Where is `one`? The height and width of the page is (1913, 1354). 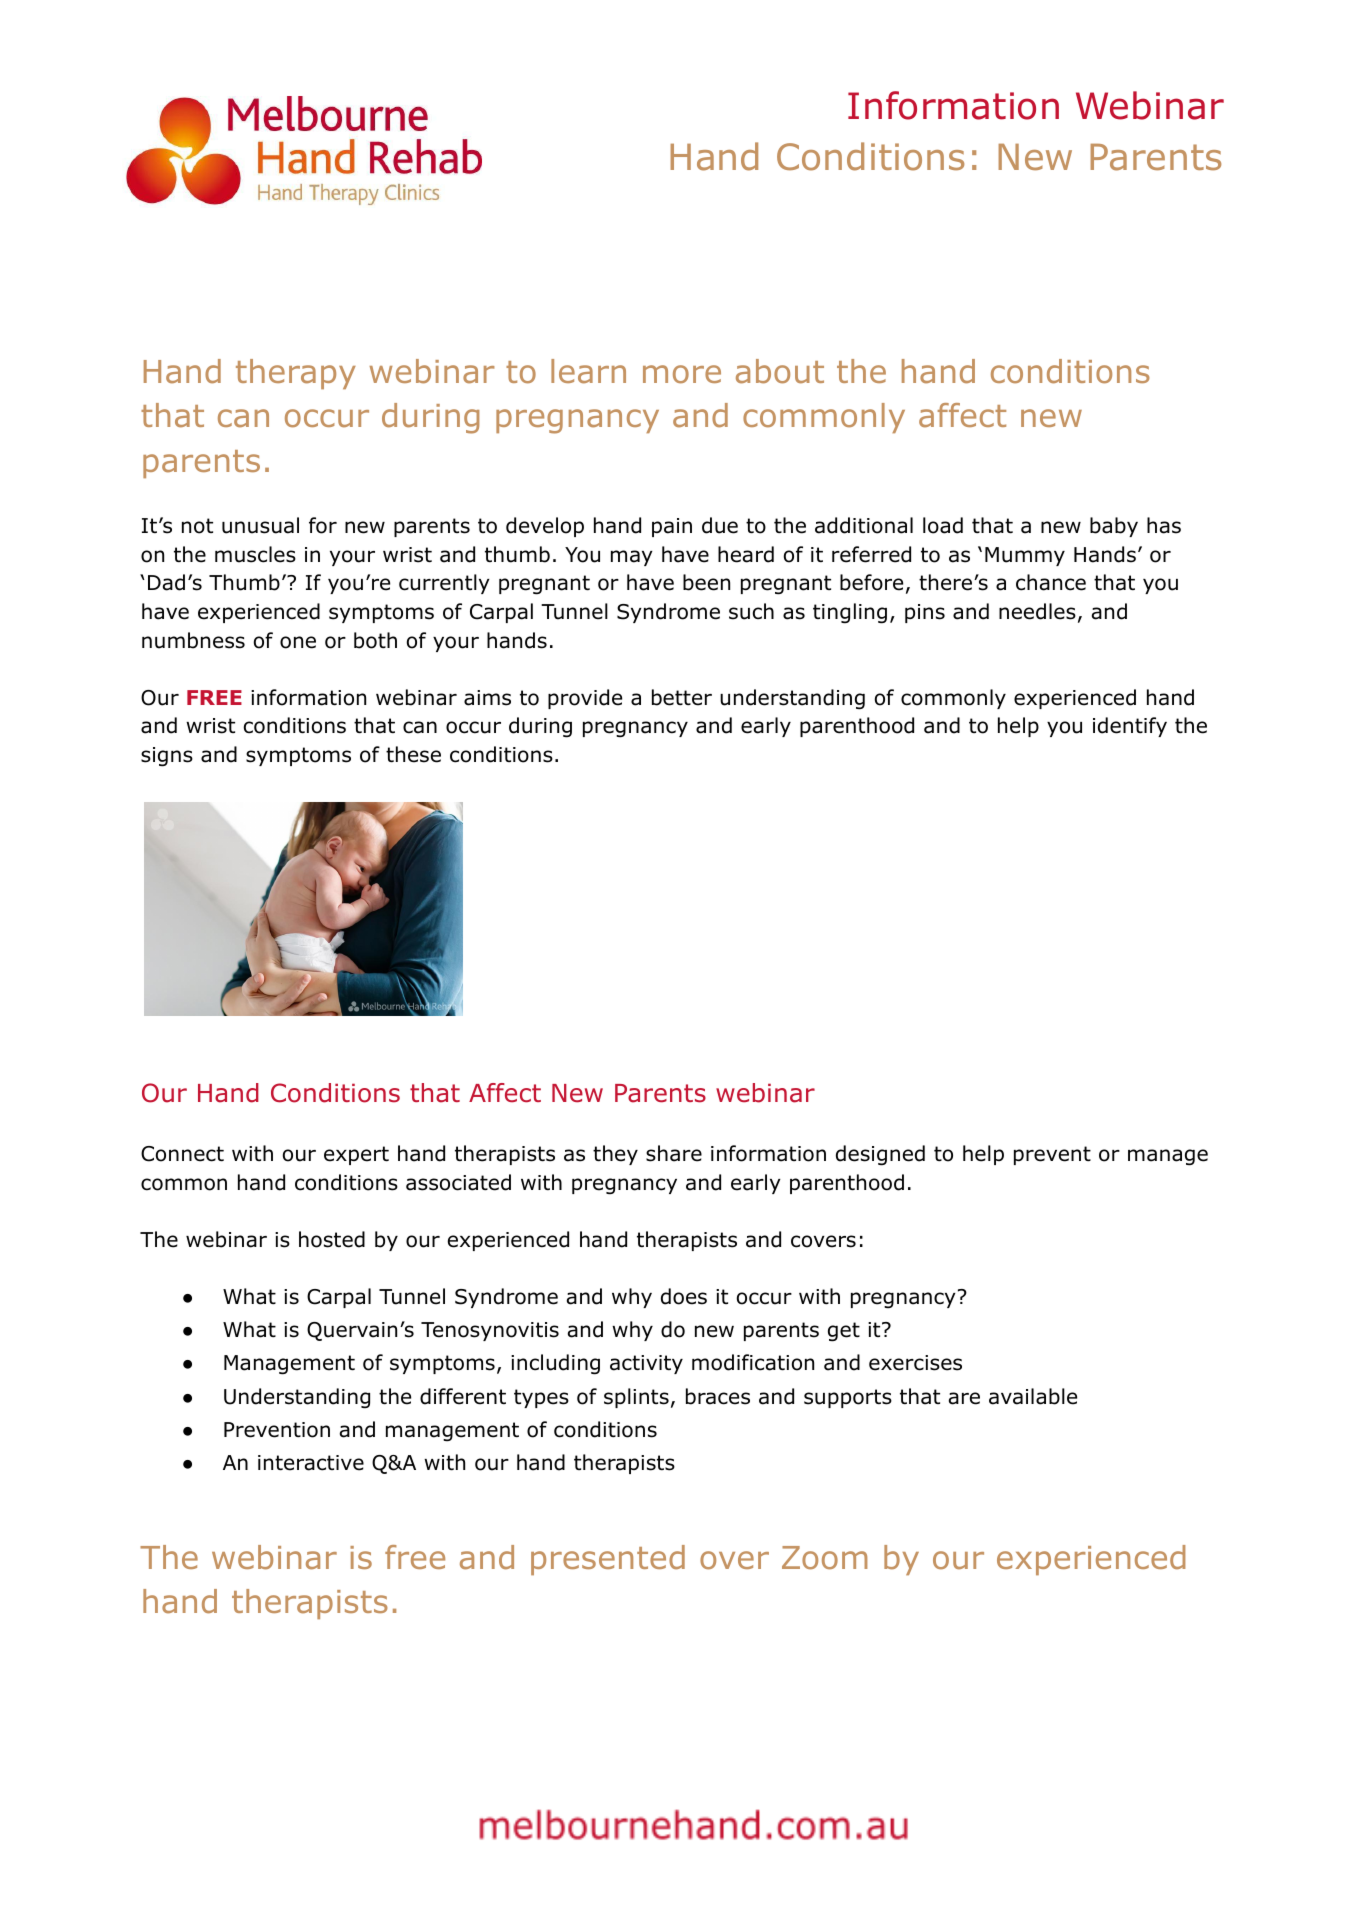 one is located at coordinates (298, 642).
